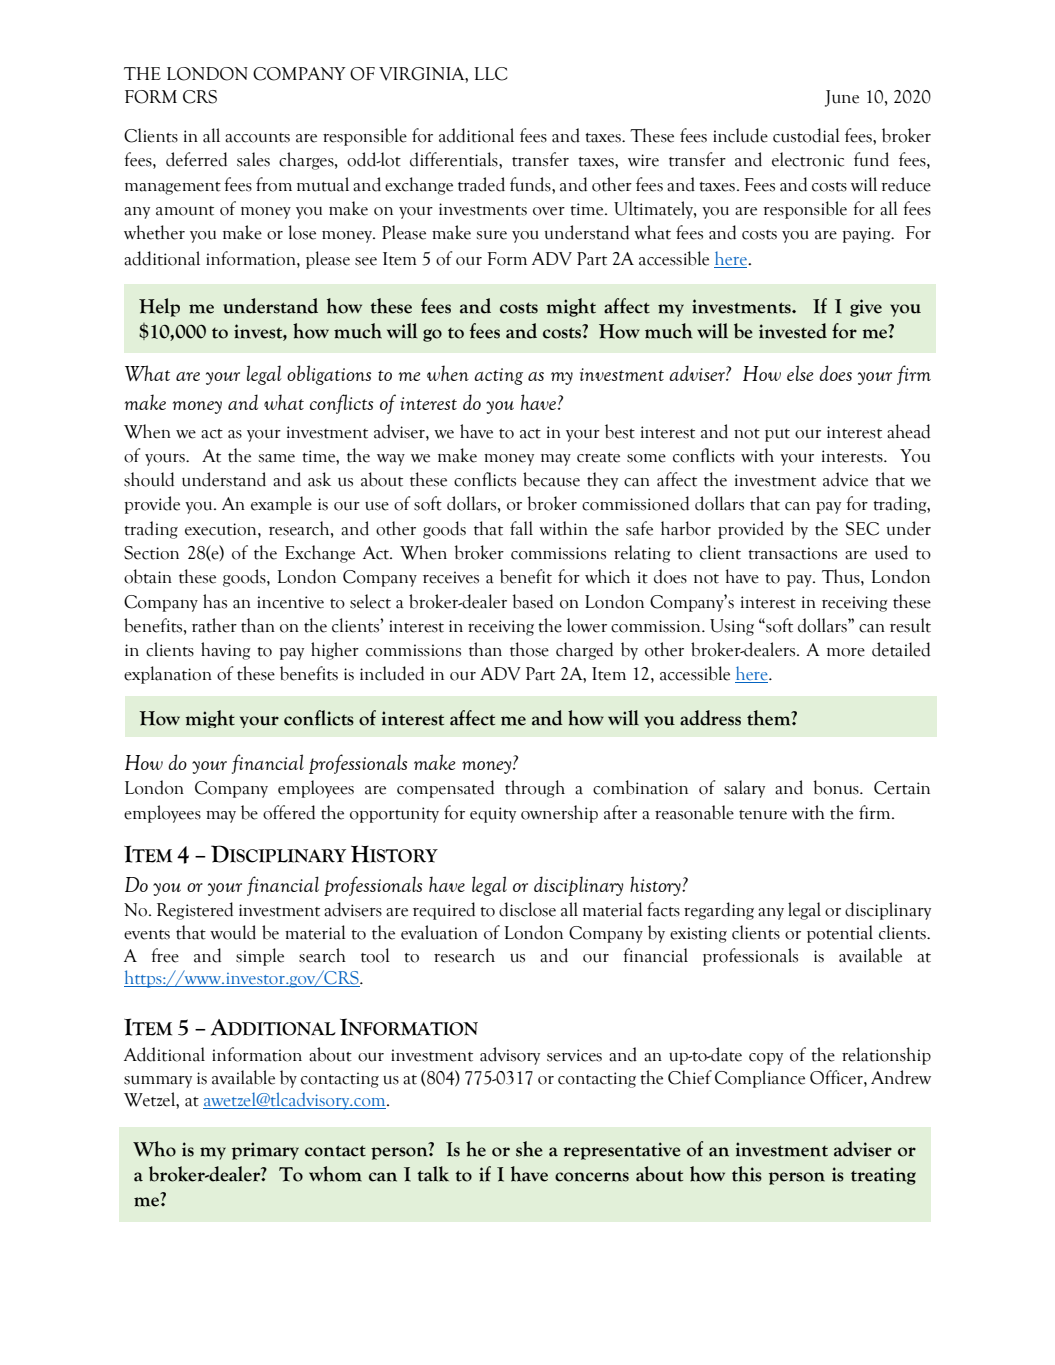  What do you see at coordinates (257, 138) in the screenshot?
I see `accounts` at bounding box center [257, 138].
